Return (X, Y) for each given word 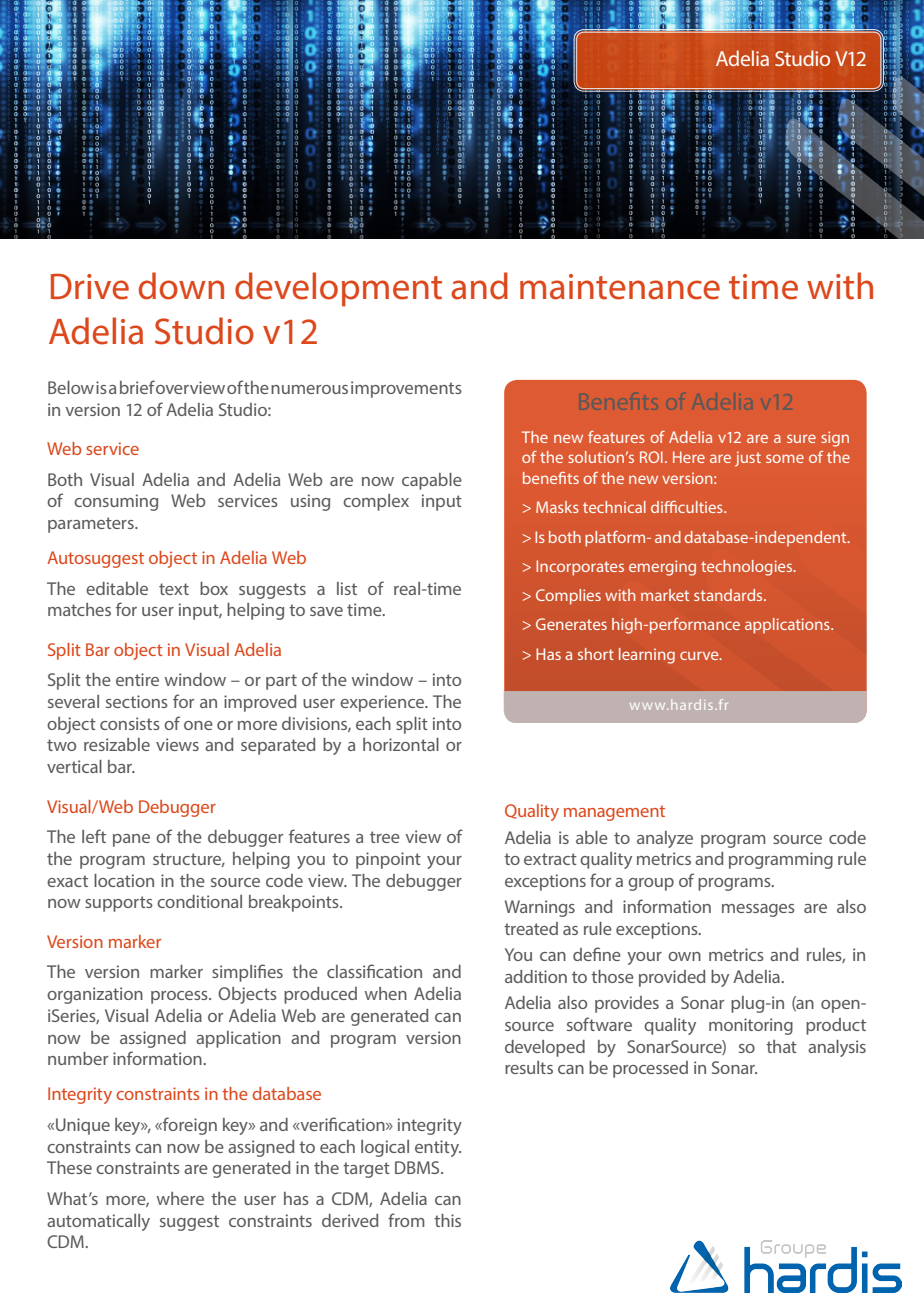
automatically (98, 1222)
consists (130, 723)
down (181, 286)
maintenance (620, 287)
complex (376, 502)
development (338, 289)
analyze (665, 839)
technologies (748, 568)
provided (672, 978)
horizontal (401, 744)
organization (95, 995)
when (386, 993)
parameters (92, 525)
